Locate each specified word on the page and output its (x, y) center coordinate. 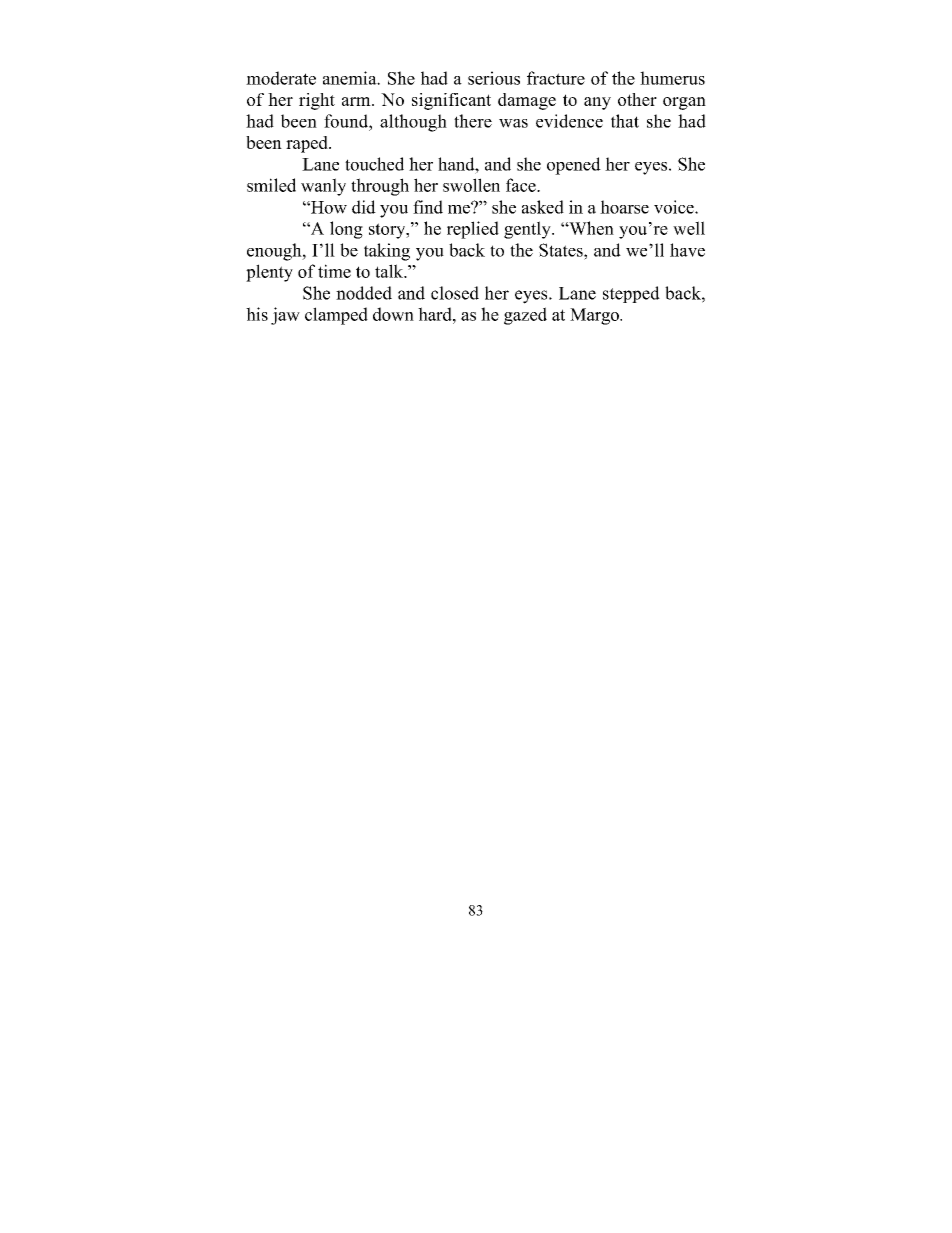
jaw (285, 316)
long (346, 230)
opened (574, 166)
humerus (672, 78)
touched (374, 164)
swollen (471, 185)
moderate (281, 78)
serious (494, 78)
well (689, 228)
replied (473, 230)
